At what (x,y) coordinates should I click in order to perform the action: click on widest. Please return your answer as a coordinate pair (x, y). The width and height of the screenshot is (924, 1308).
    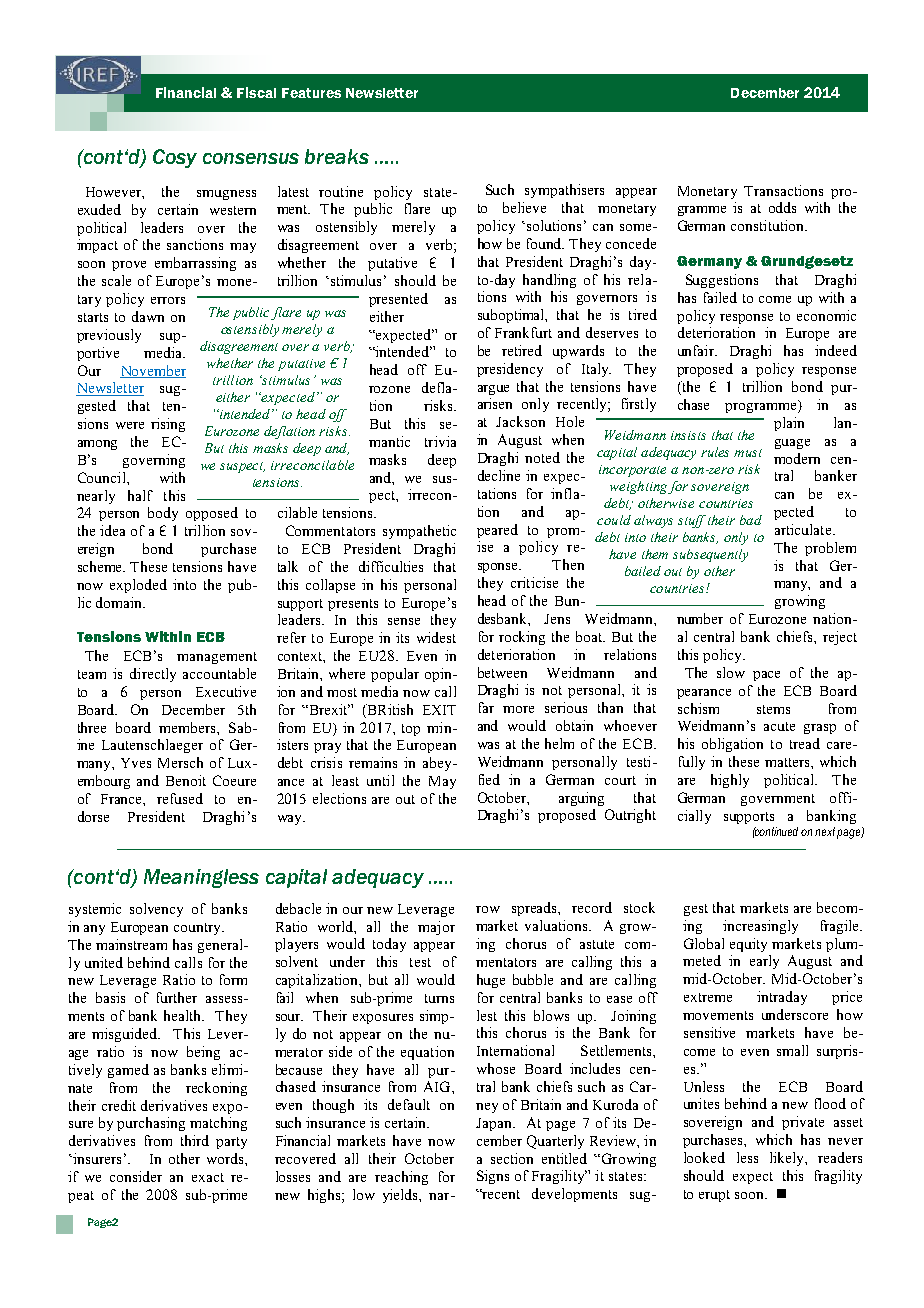
    Looking at the image, I should click on (436, 637).
